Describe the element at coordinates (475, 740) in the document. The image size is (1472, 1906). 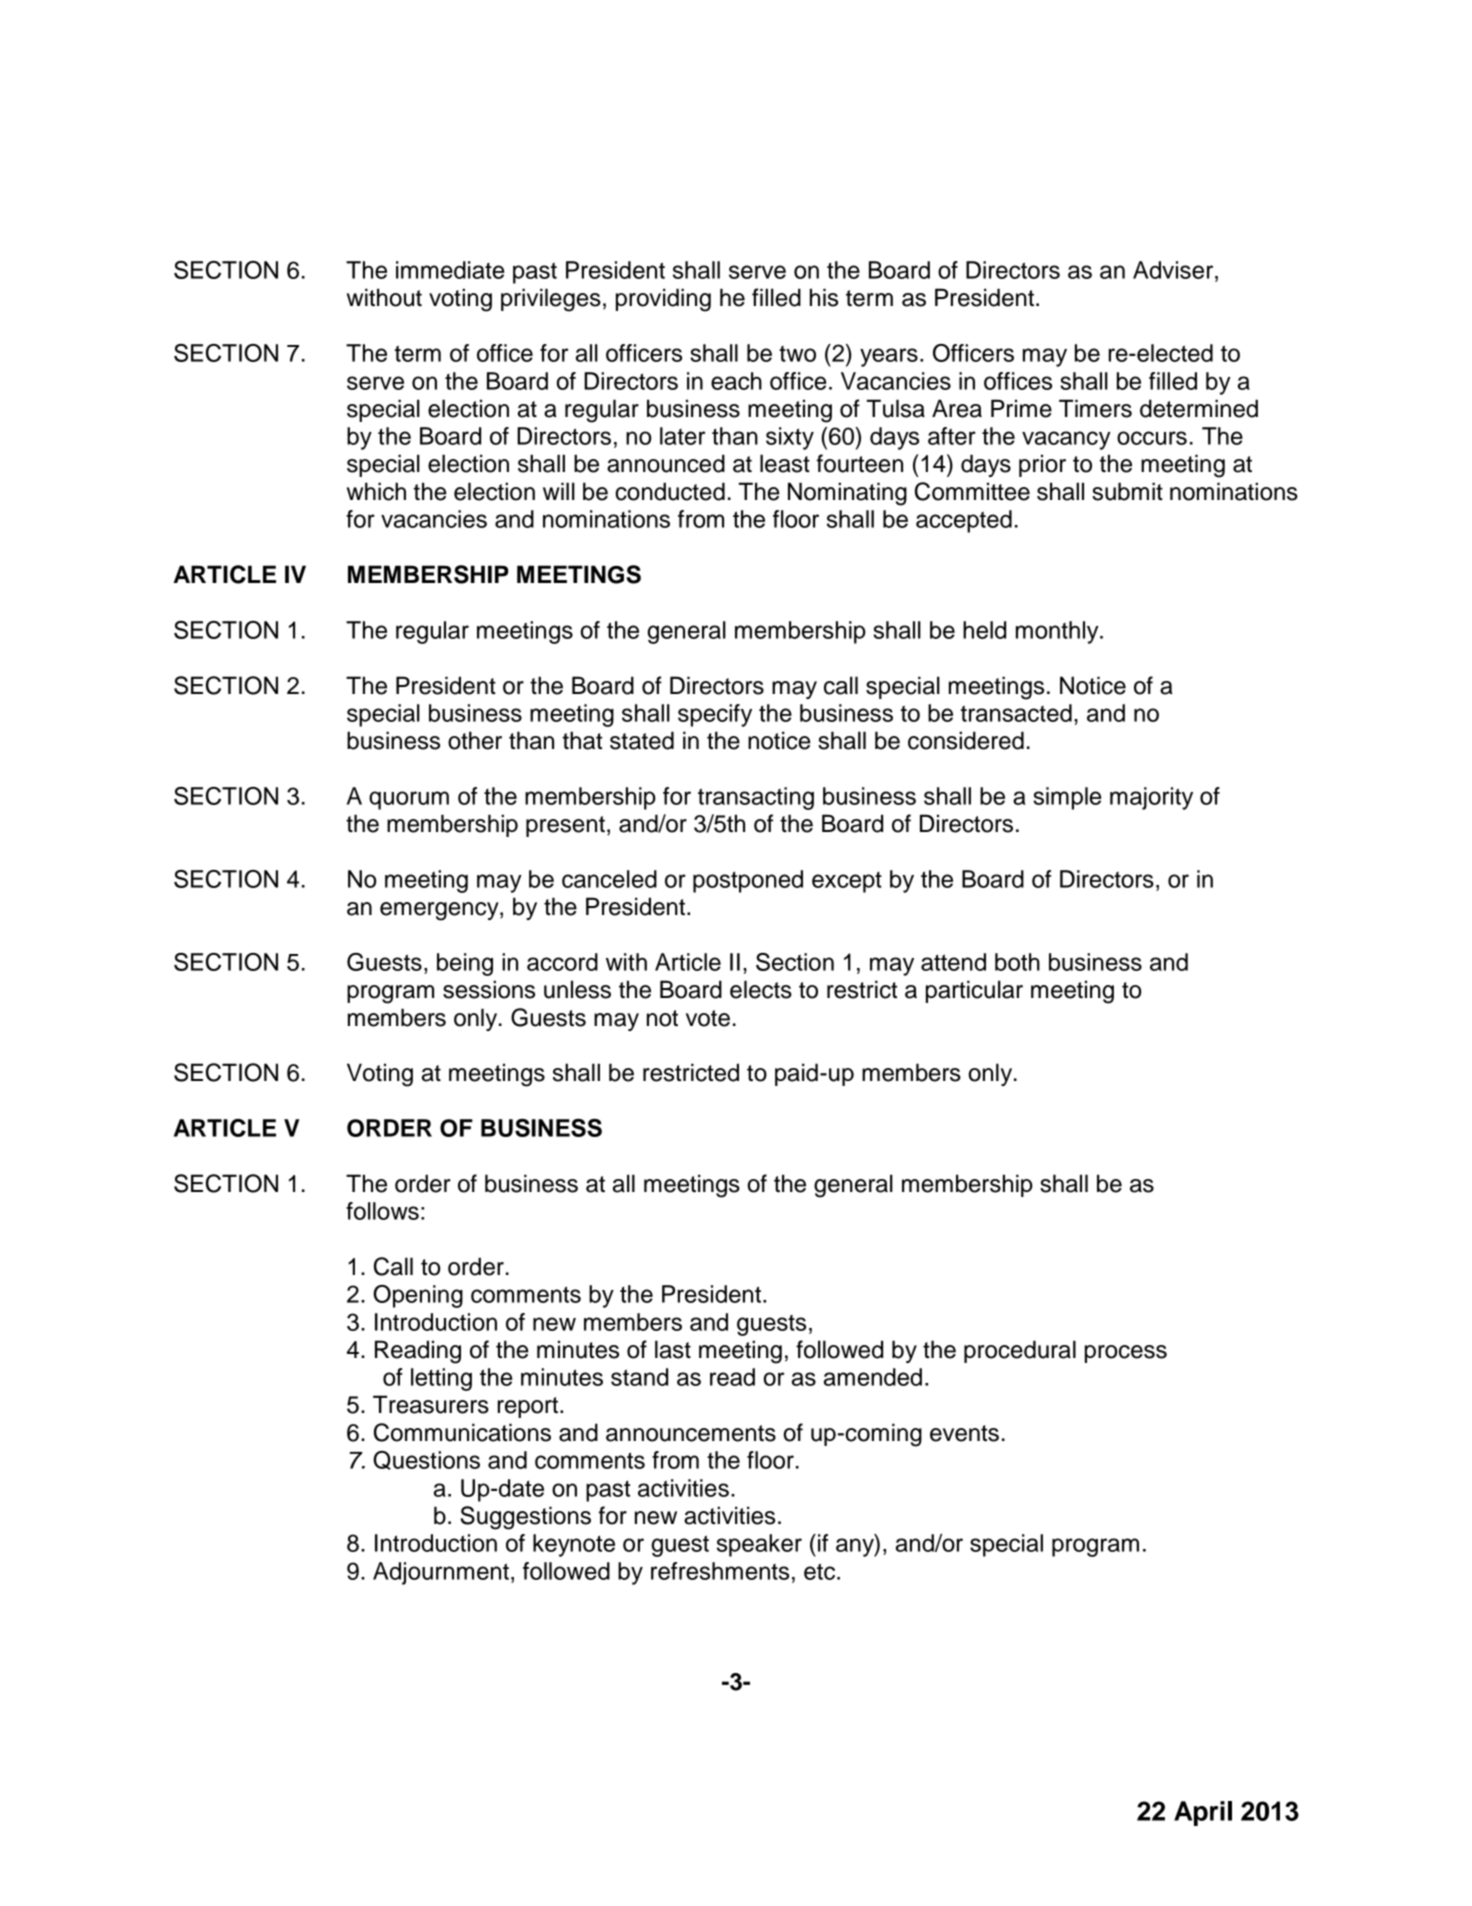
I see `other` at that location.
